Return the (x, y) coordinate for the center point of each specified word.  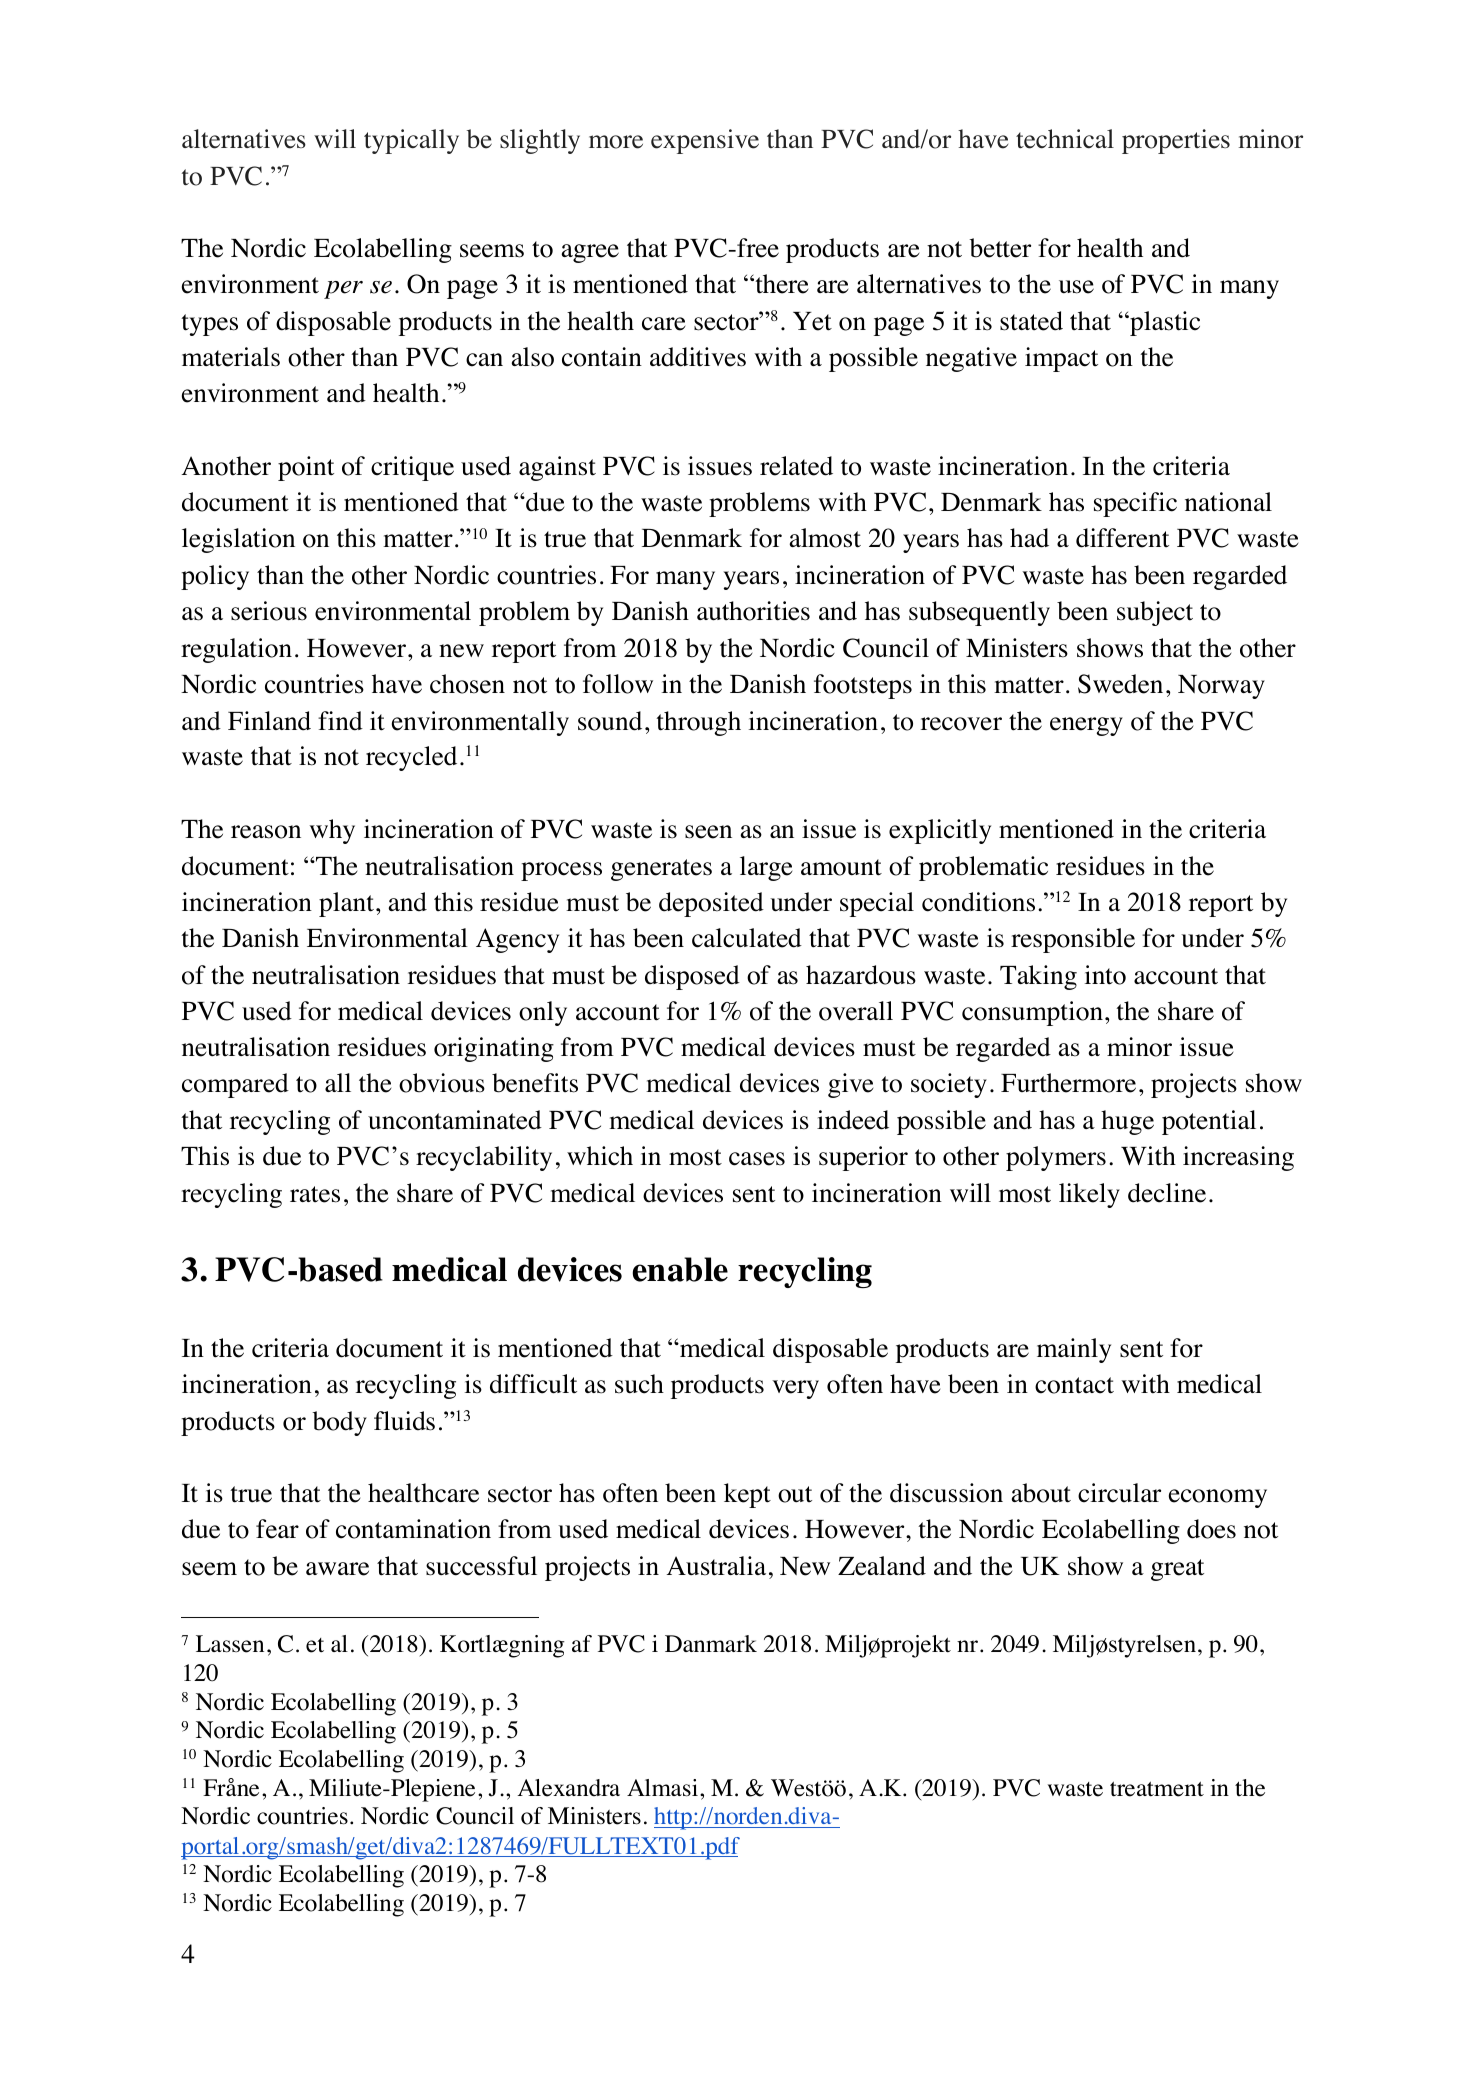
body (339, 1423)
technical (1065, 139)
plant (346, 904)
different (1122, 538)
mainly (1074, 1350)
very (795, 1389)
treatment (1157, 1789)
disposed (692, 977)
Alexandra (568, 1788)
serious (269, 611)
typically (411, 141)
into (1105, 975)
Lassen (230, 1644)
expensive (705, 141)
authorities (753, 611)
